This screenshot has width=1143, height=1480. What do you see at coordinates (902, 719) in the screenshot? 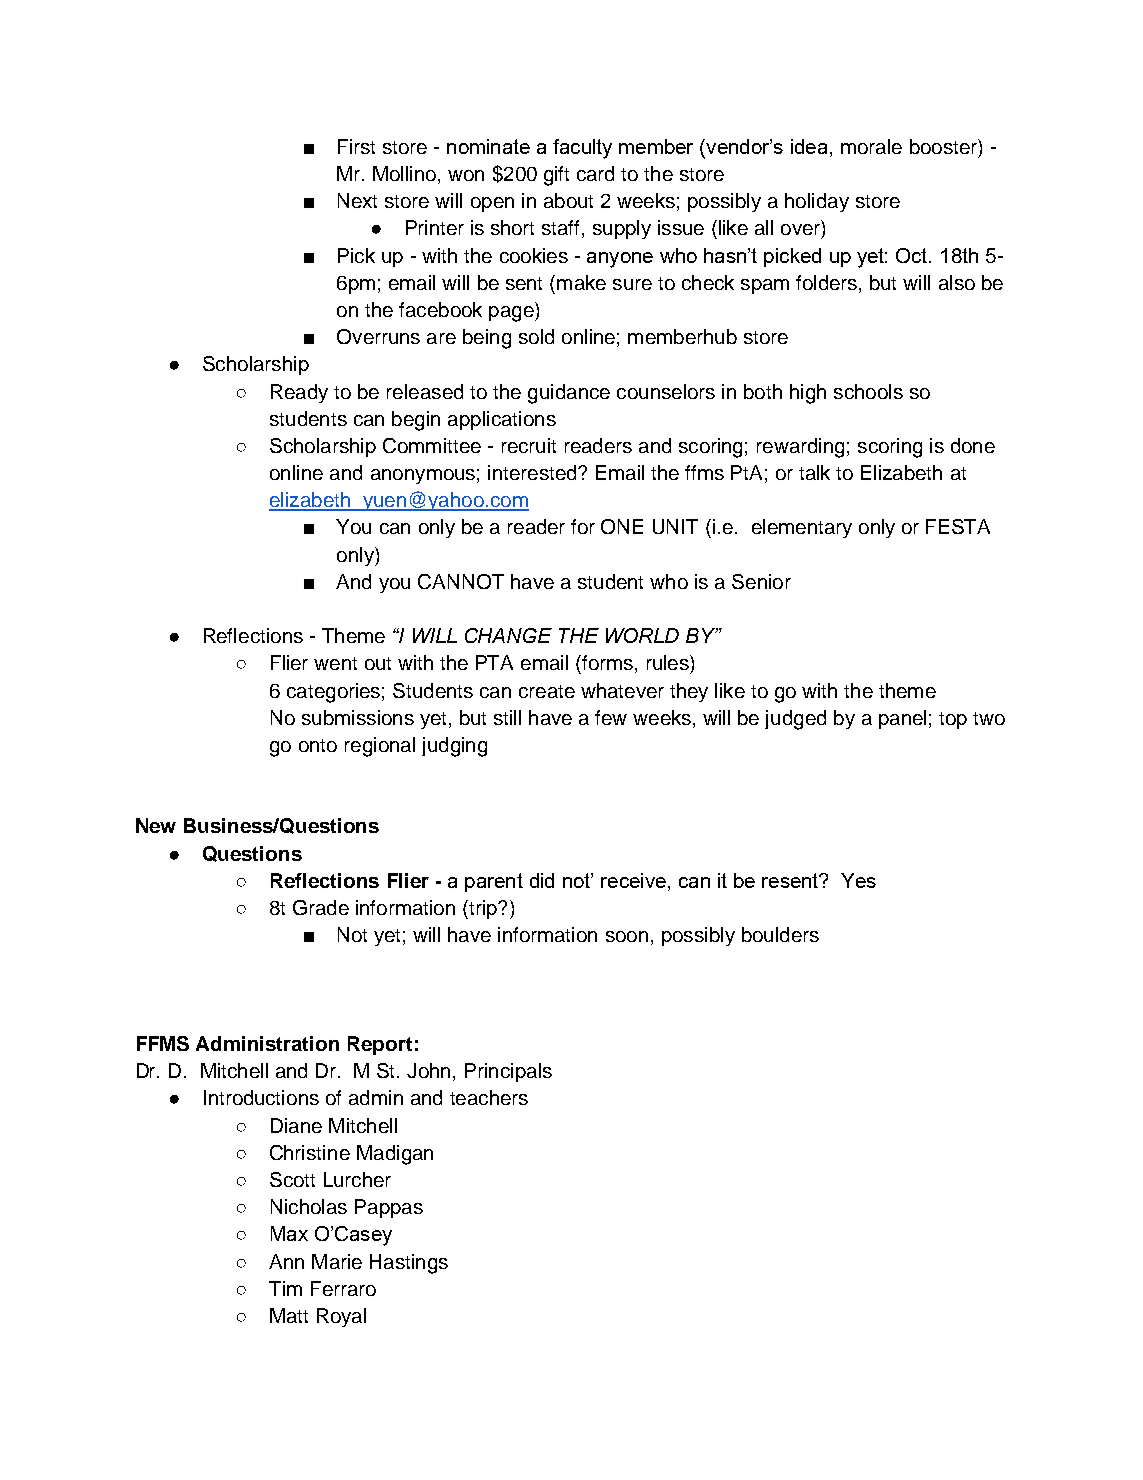
I see `panel` at bounding box center [902, 719].
